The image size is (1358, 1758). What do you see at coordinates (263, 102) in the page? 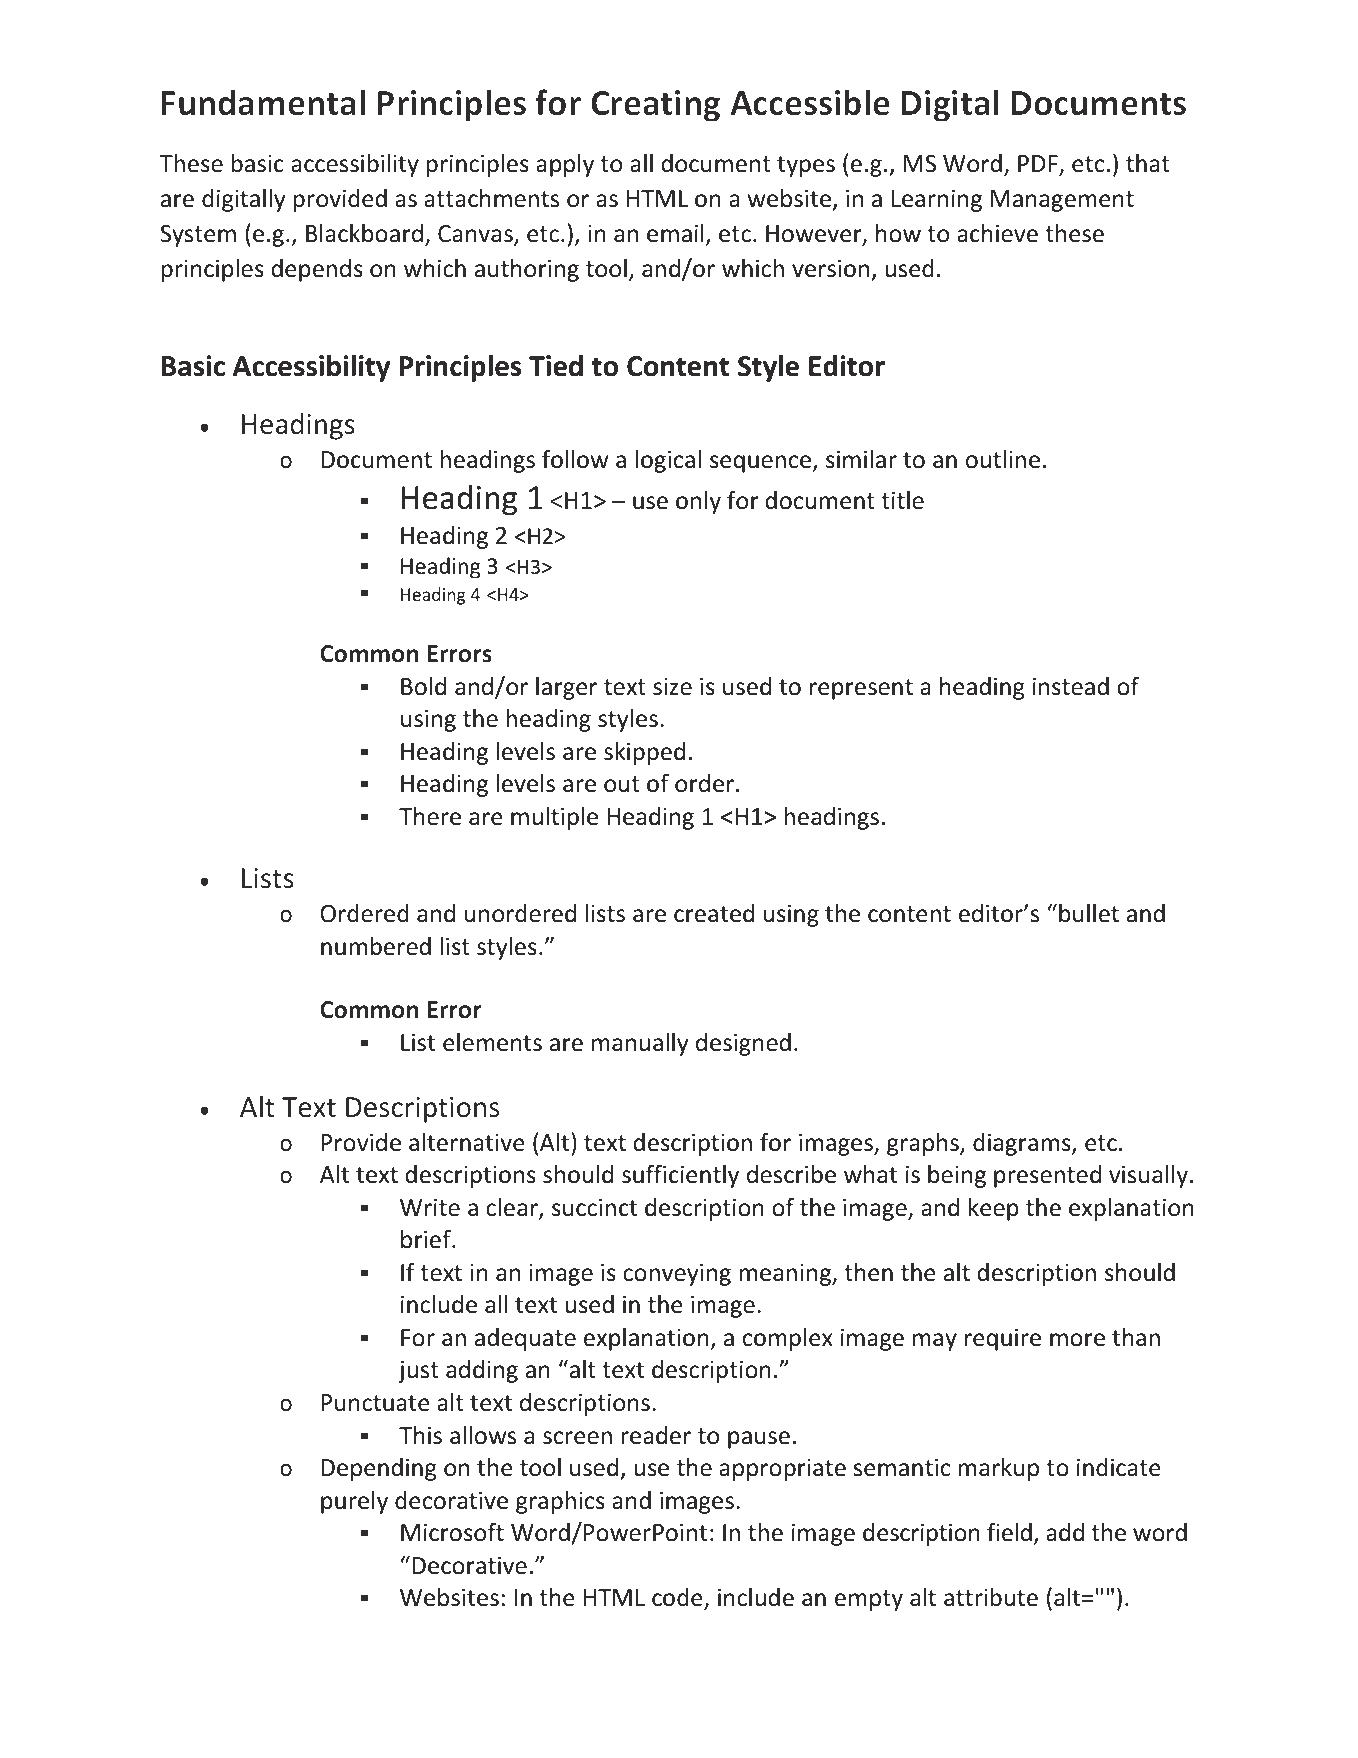
I see `Fundamental` at bounding box center [263, 102].
